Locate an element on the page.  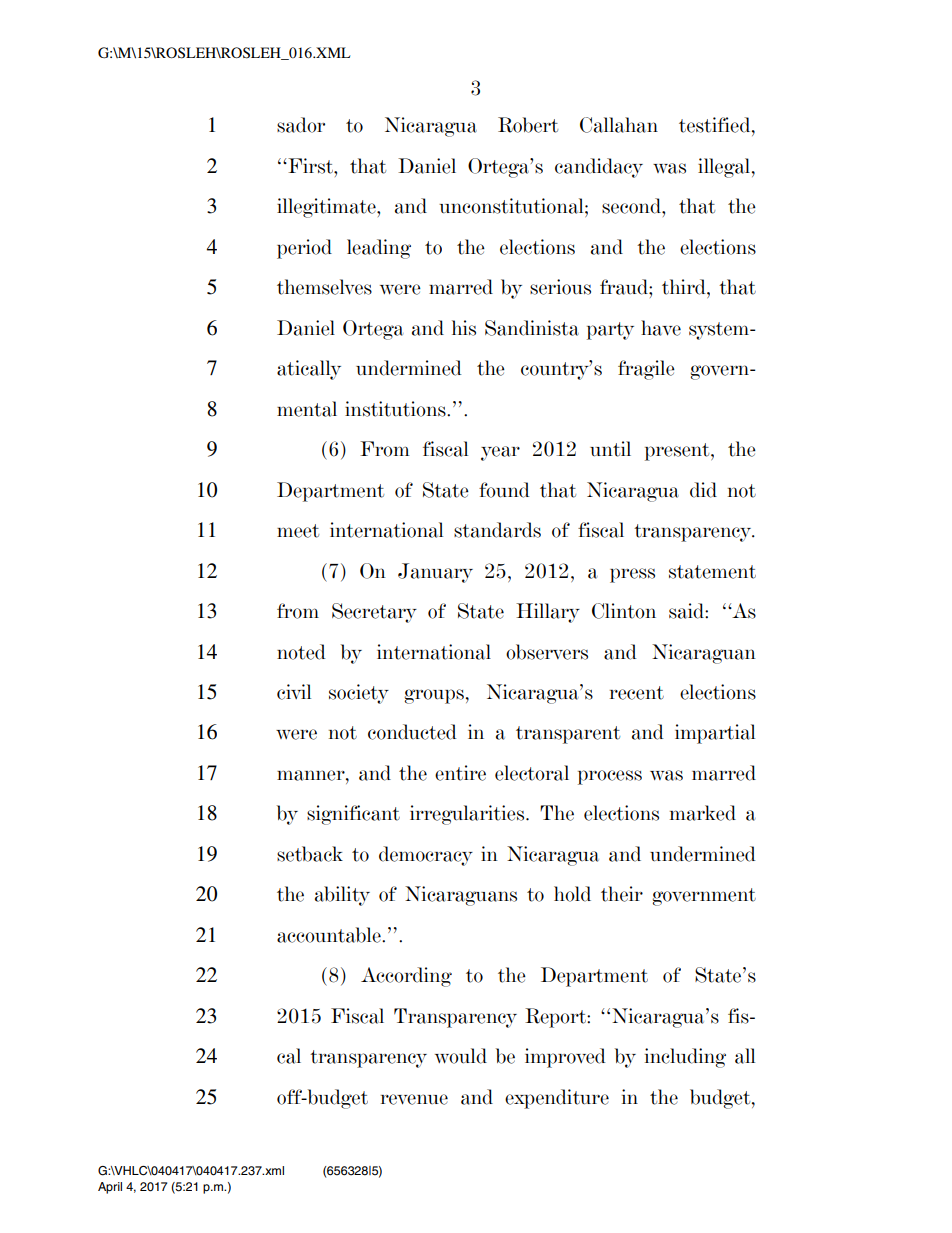
First is located at coordinates (310, 166).
